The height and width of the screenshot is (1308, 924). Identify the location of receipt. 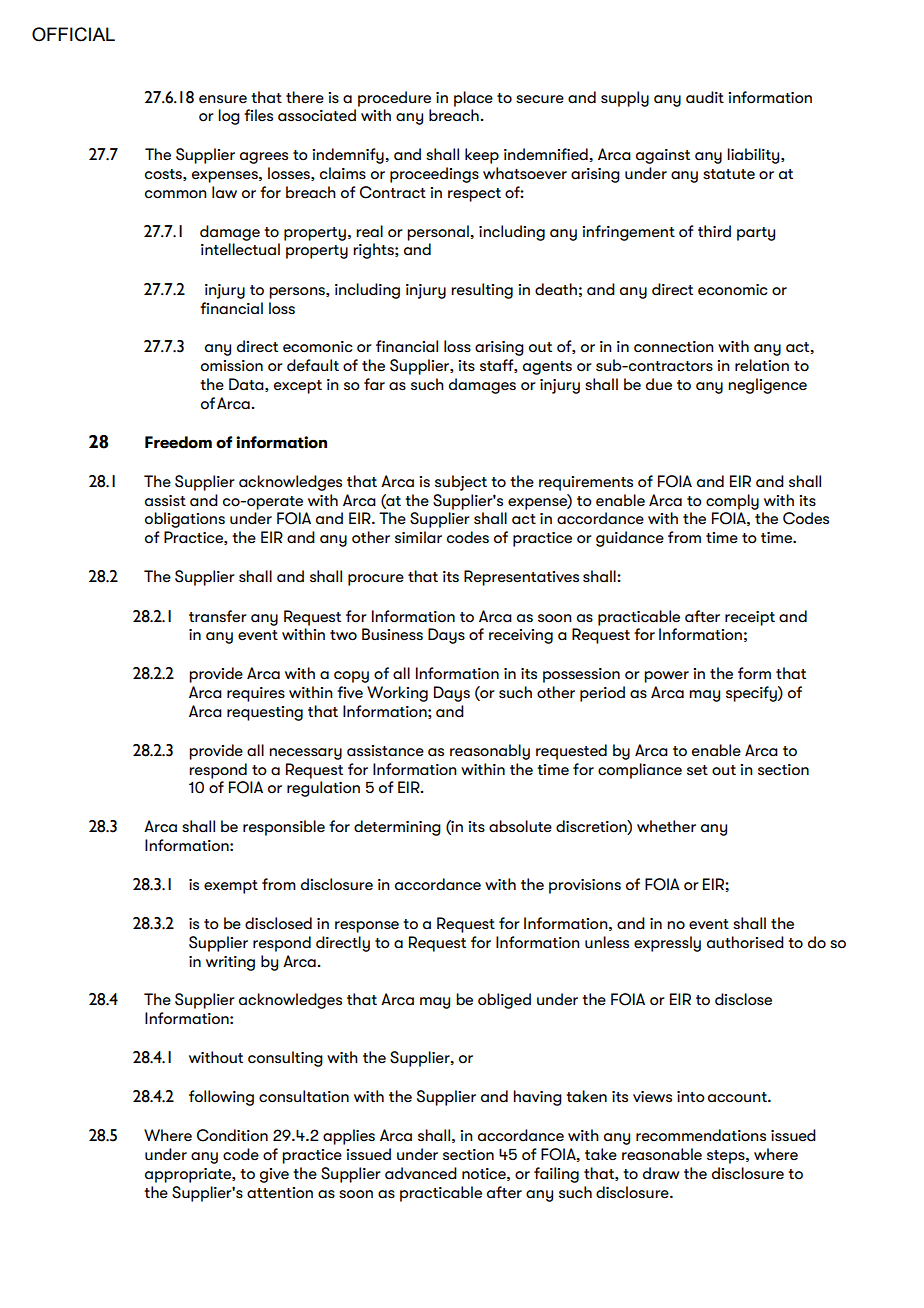
(750, 618).
